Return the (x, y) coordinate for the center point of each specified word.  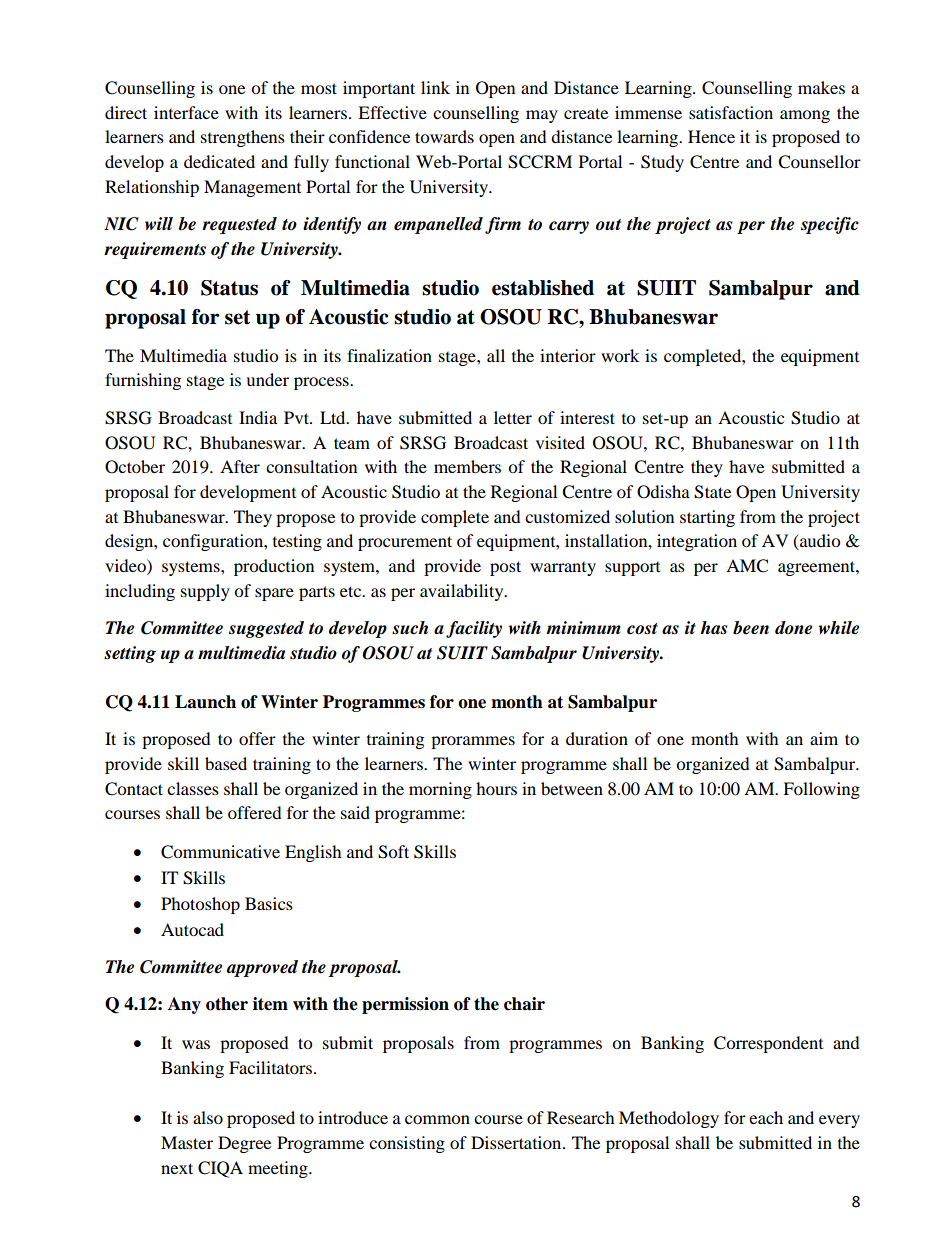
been (751, 628)
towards (444, 136)
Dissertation (517, 1142)
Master (187, 1142)
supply (205, 592)
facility (474, 629)
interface (186, 112)
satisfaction (731, 112)
